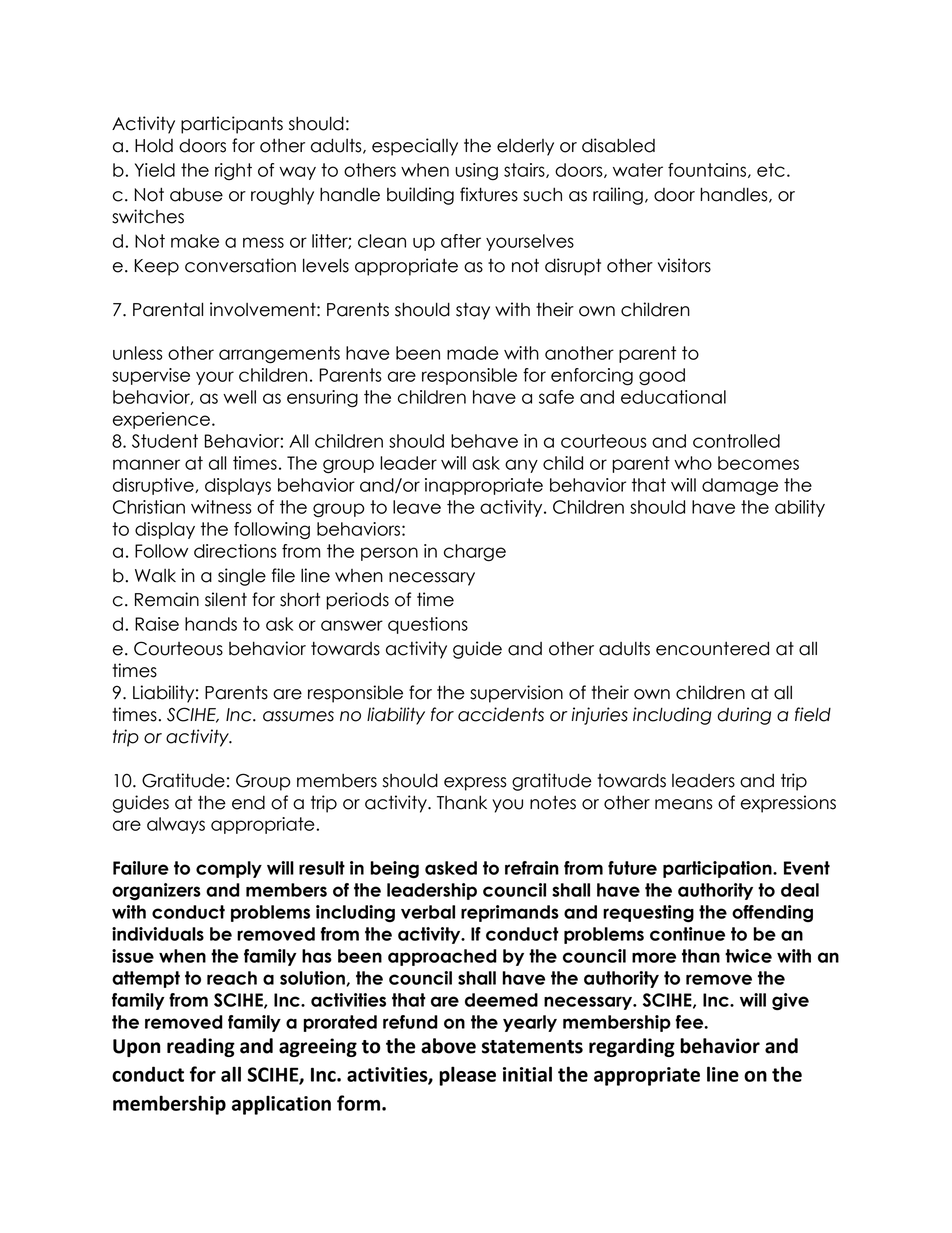 The width and height of the document is (952, 1233). Describe the element at coordinates (233, 172) in the document. I see `right` at that location.
